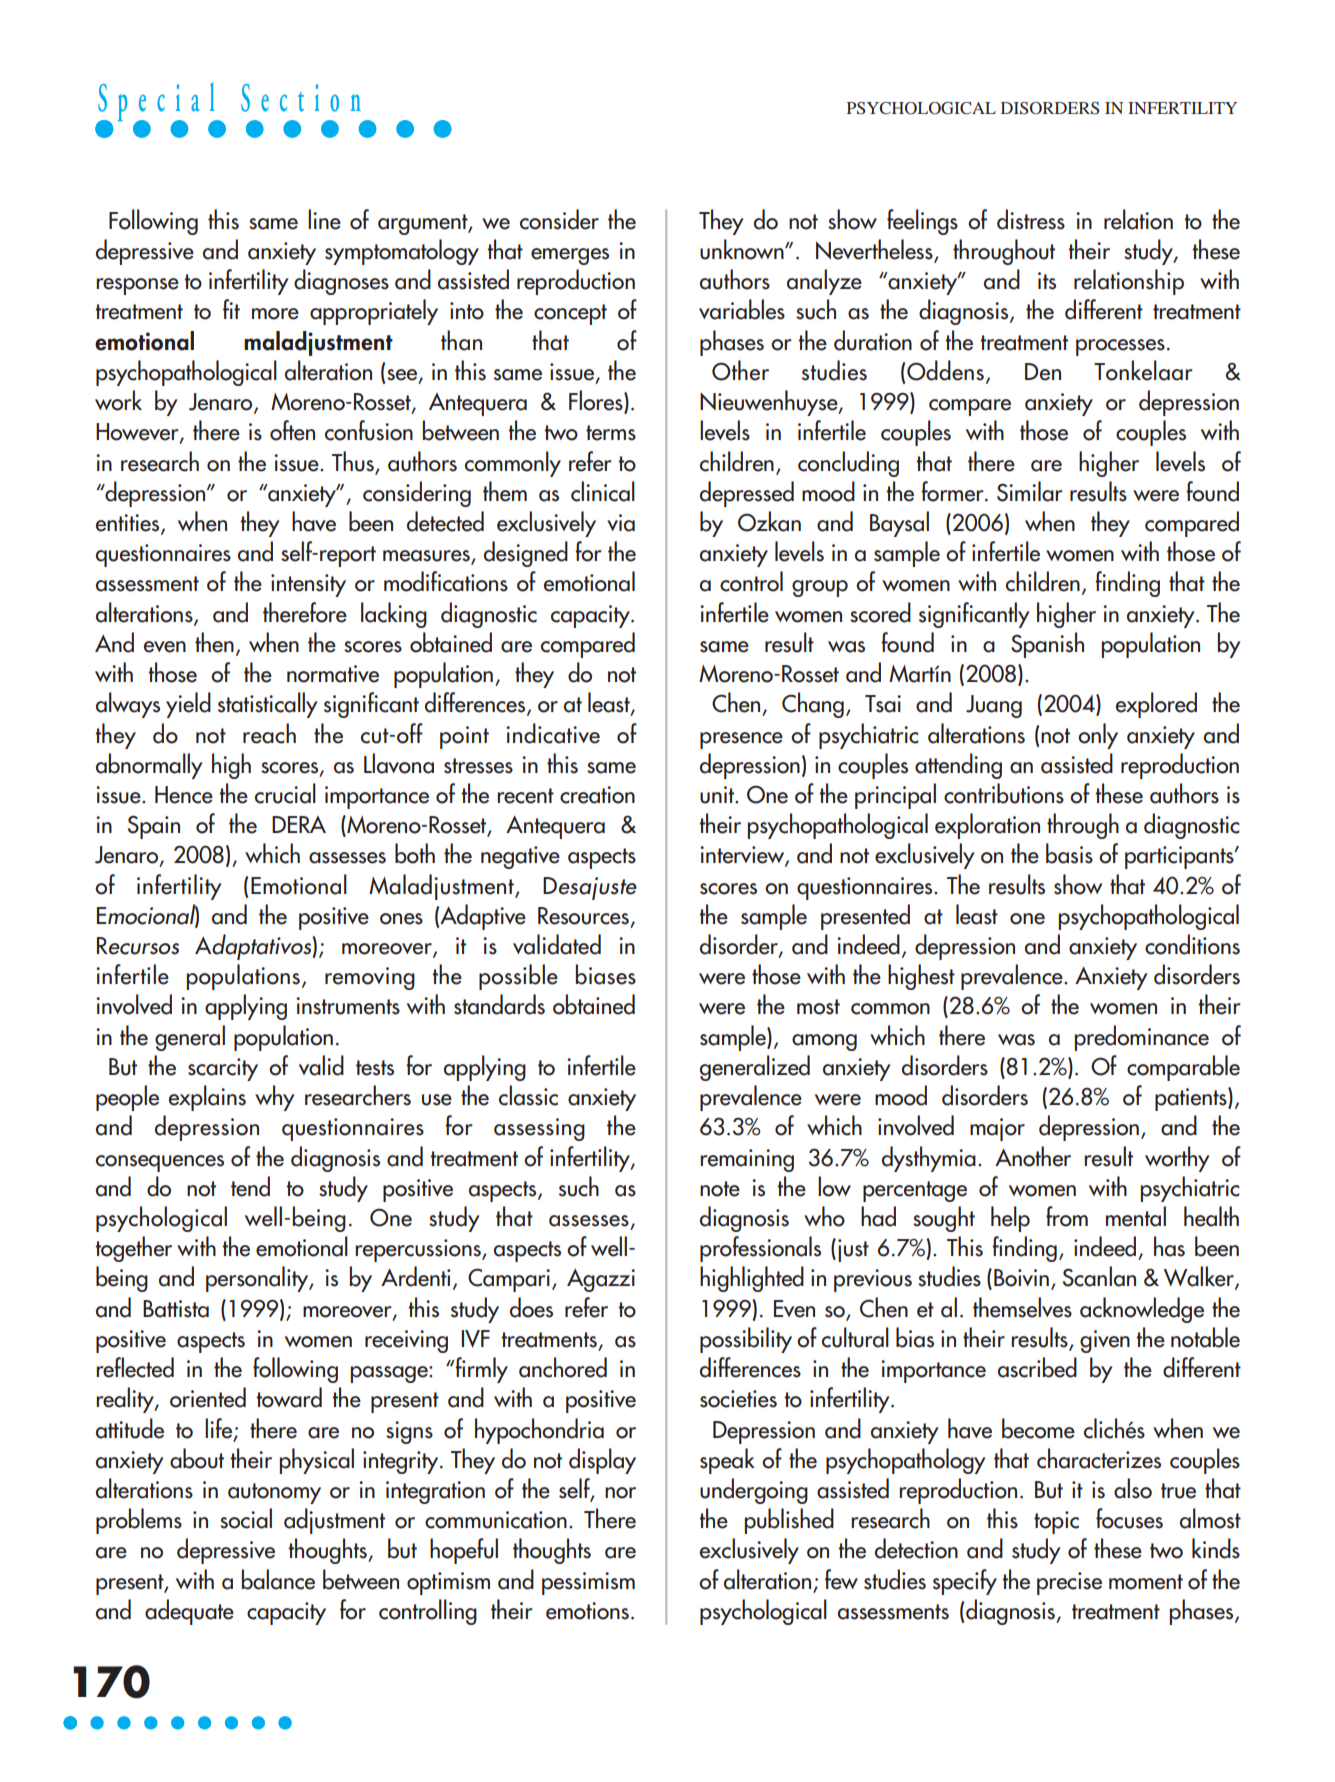 The height and width of the screenshot is (1782, 1335). What do you see at coordinates (285, 793) in the screenshot?
I see `crucial` at bounding box center [285, 793].
